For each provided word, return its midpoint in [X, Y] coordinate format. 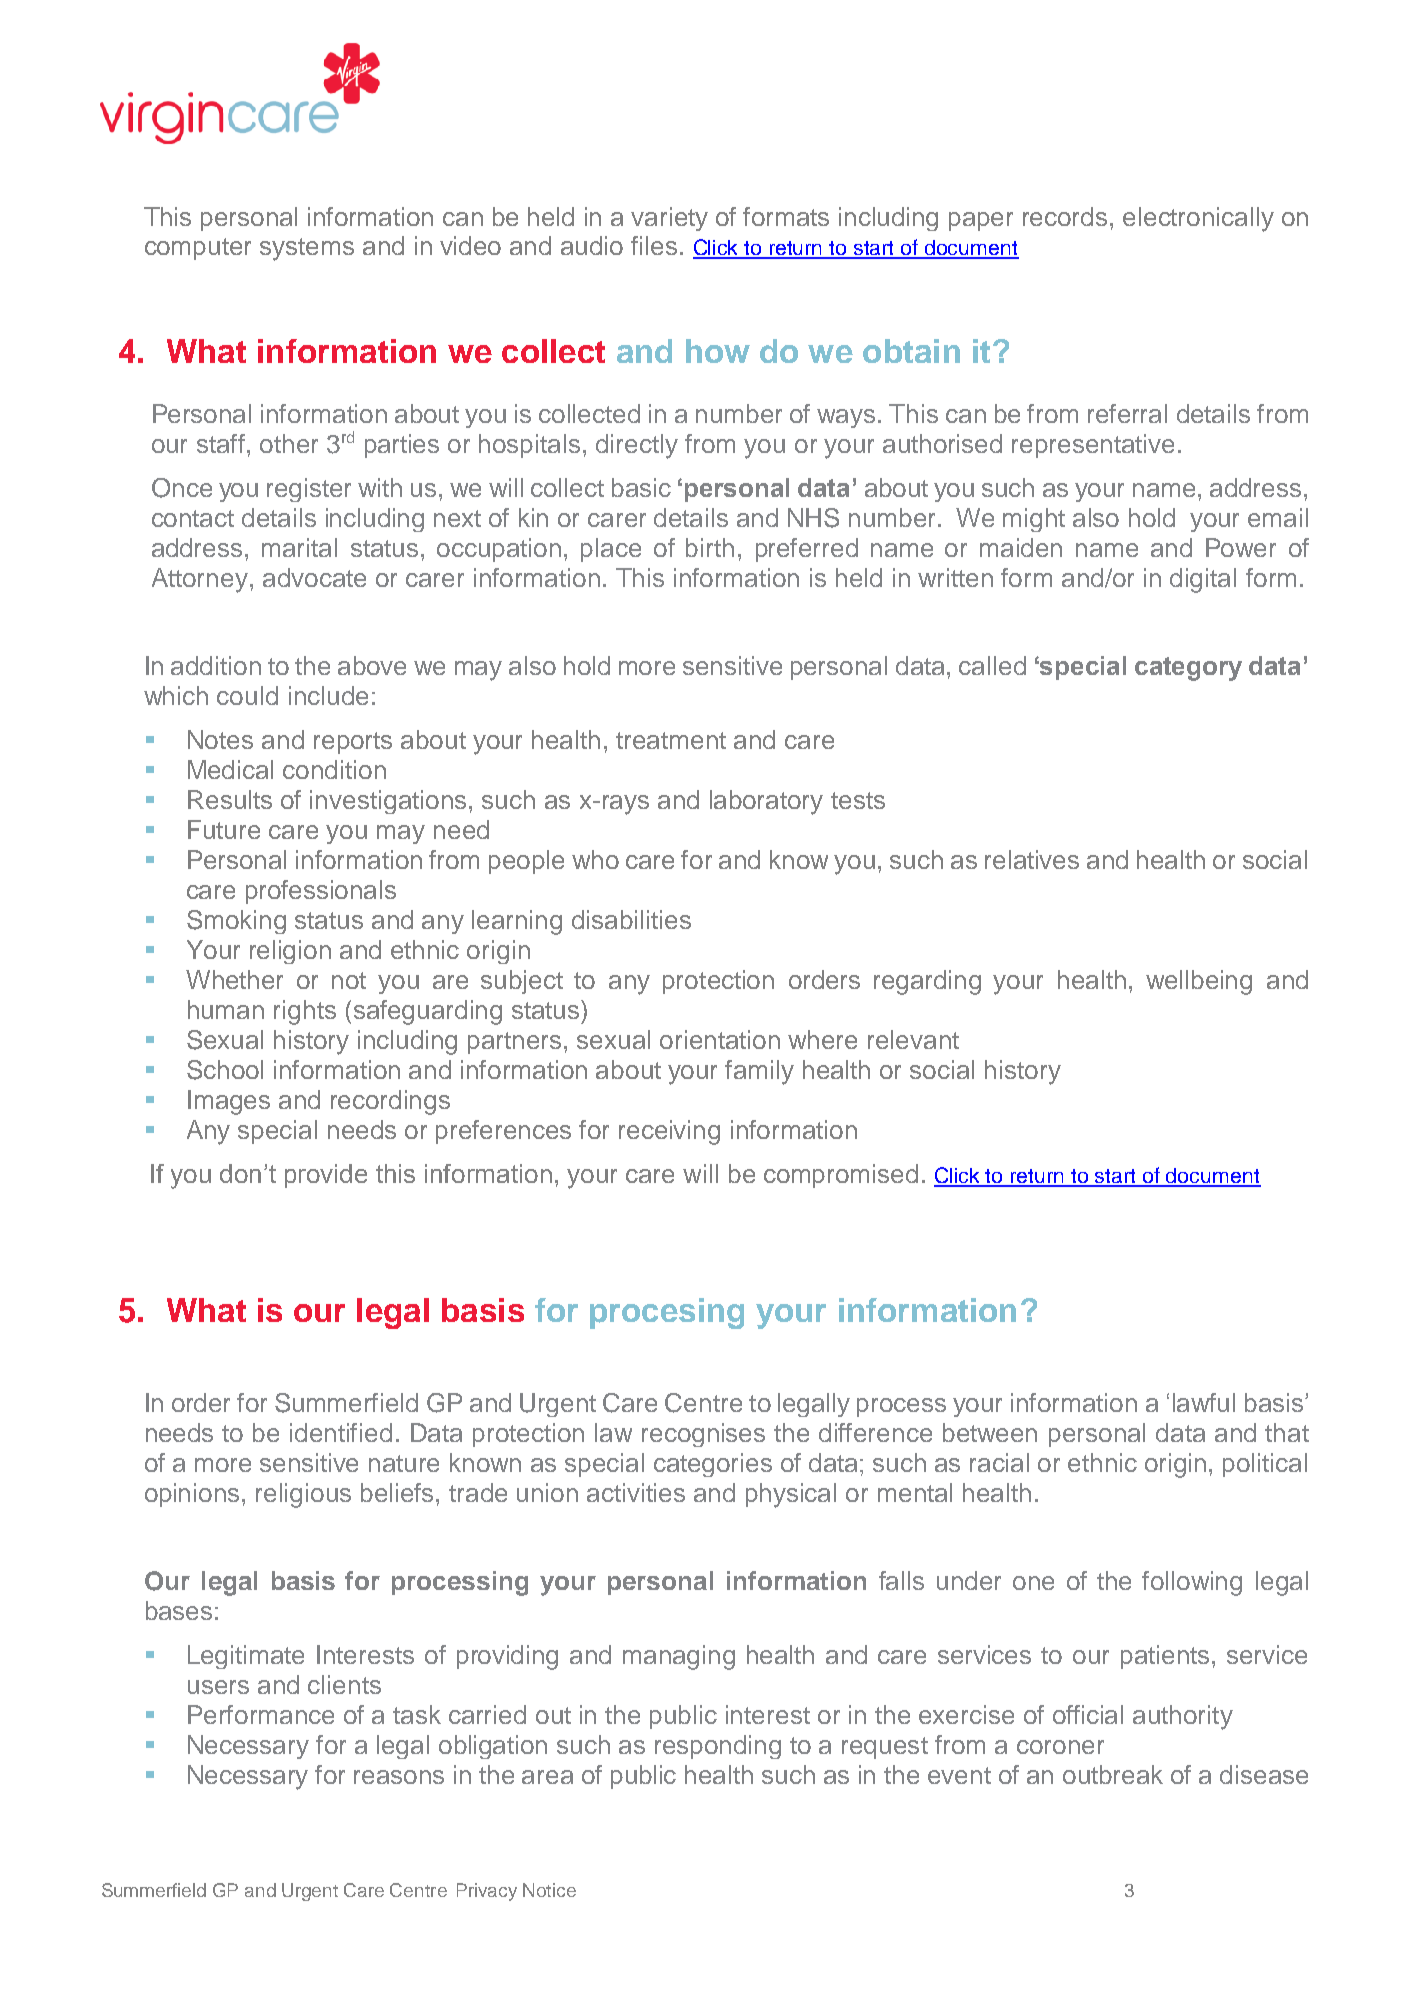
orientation [720, 1039]
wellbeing [1199, 982]
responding [718, 1747]
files [654, 245]
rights [305, 1012]
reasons [399, 1777]
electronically [1198, 219]
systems [307, 249]
